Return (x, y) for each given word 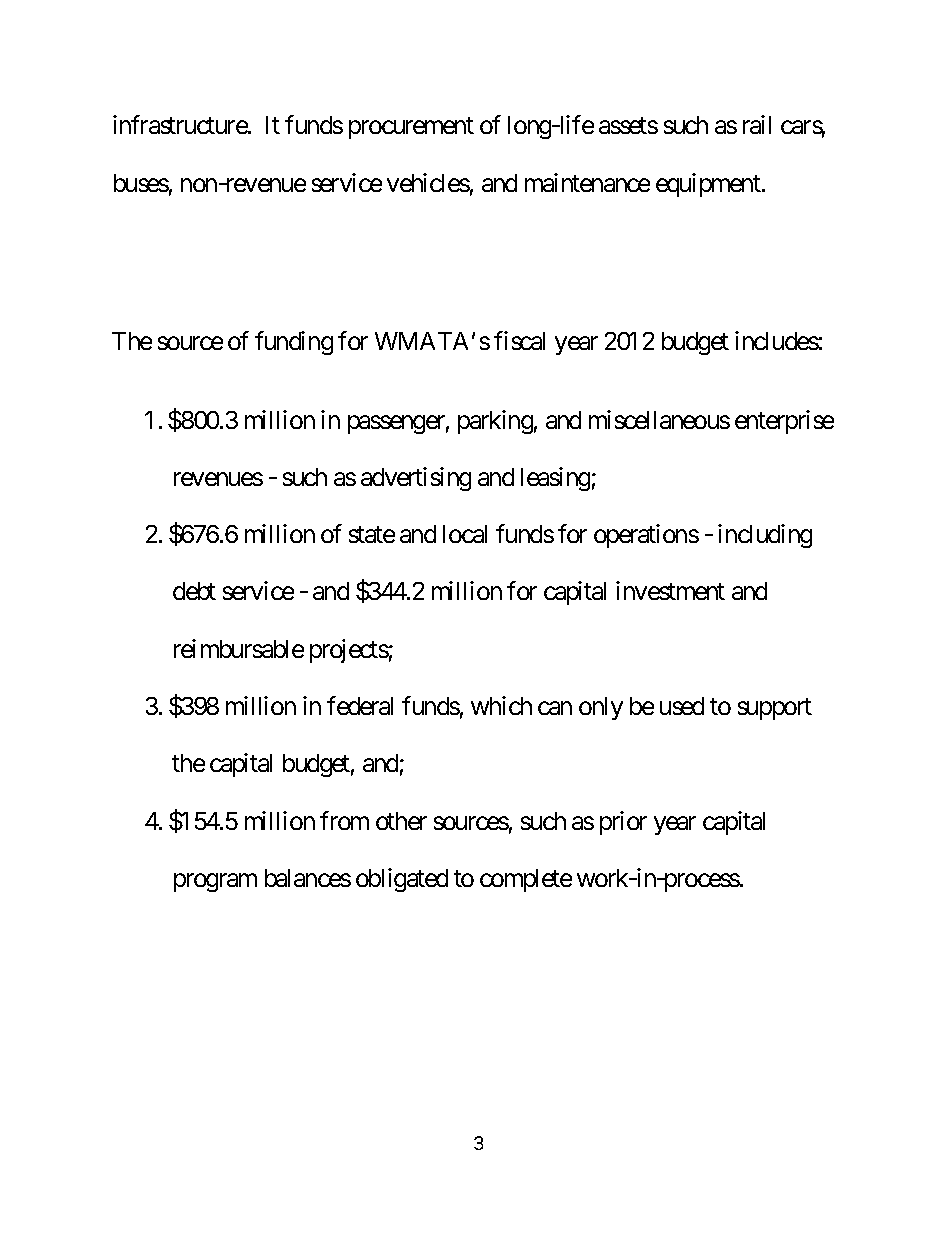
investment (670, 591)
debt (194, 591)
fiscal (519, 340)
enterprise (784, 422)
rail (757, 124)
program (215, 883)
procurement (411, 128)
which (501, 705)
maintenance (587, 182)
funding (294, 343)
